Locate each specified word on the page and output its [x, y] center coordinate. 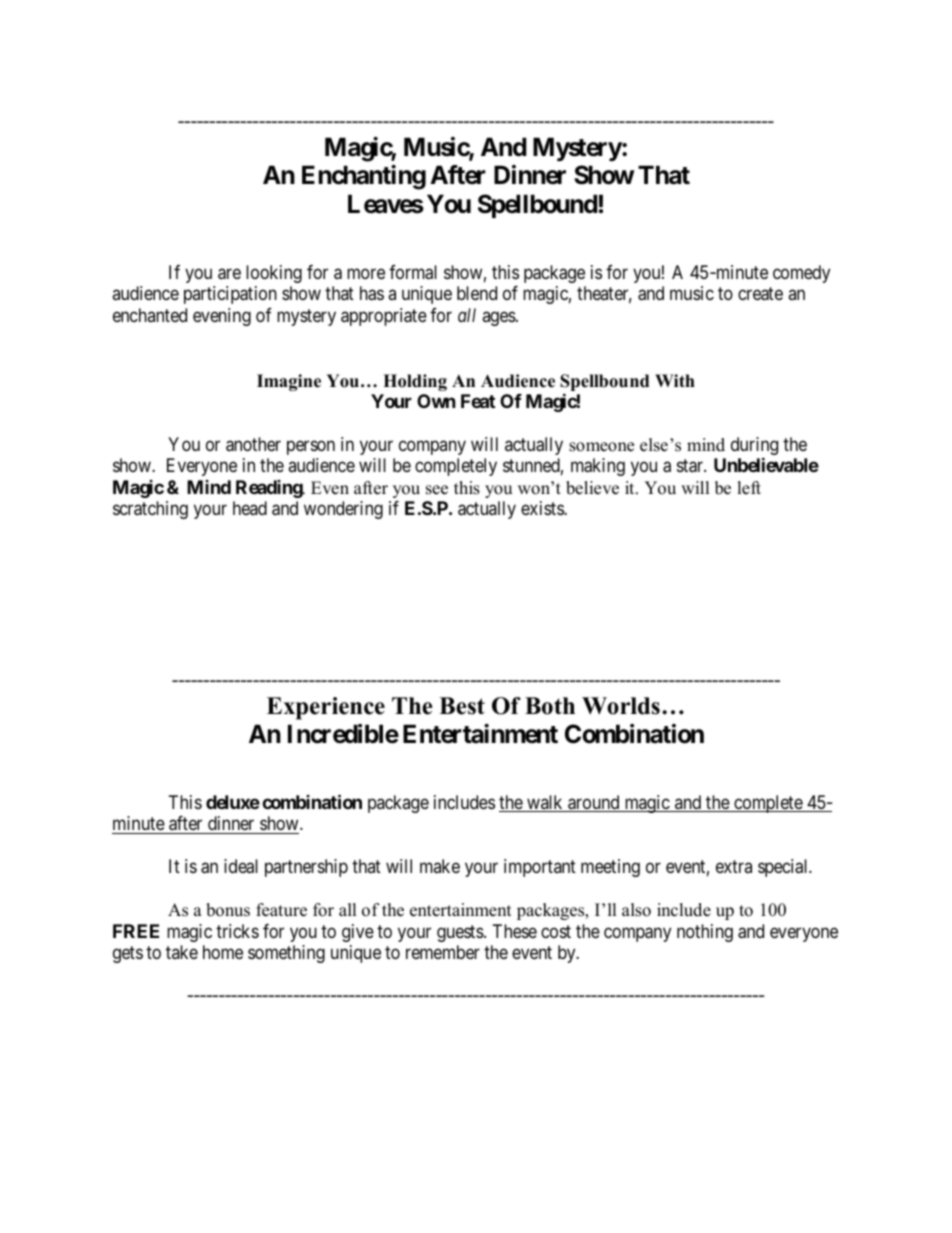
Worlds [621, 706]
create [760, 294]
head [250, 508]
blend [477, 293]
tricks [237, 931]
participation [230, 295]
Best [462, 706]
